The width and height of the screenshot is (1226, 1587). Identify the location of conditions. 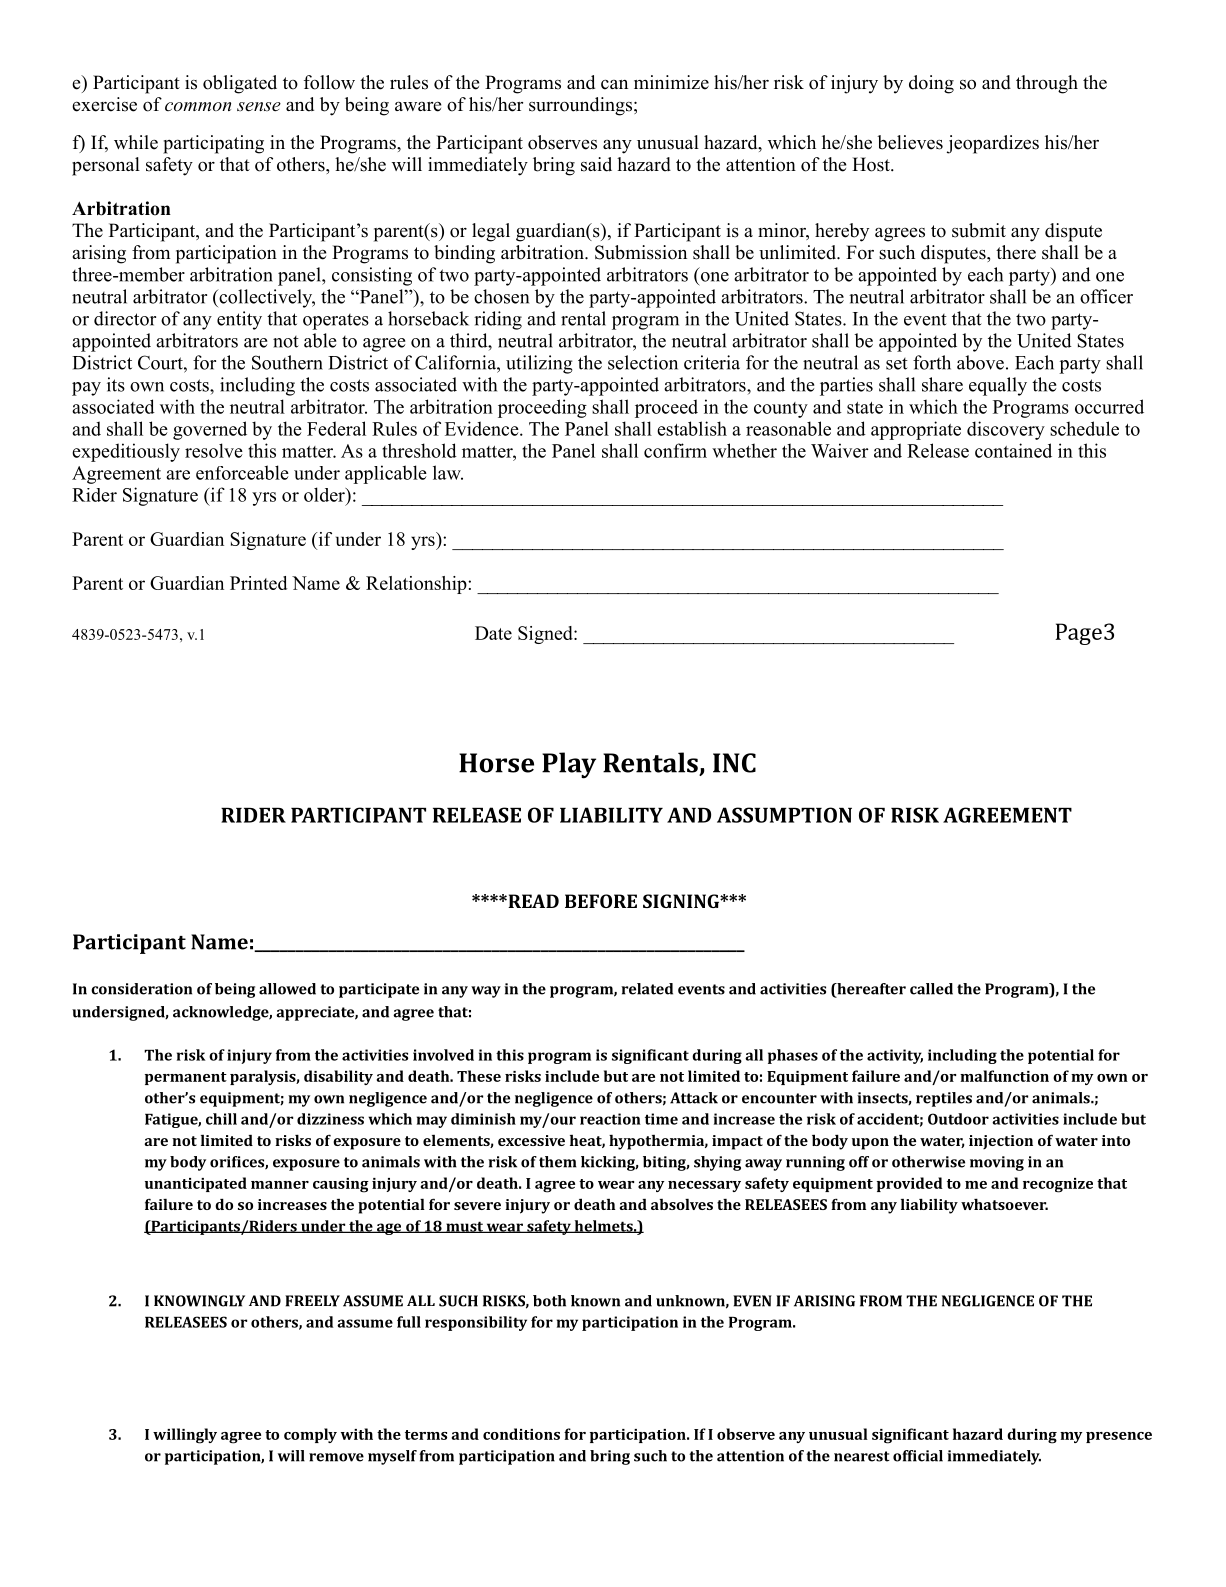
(521, 1434).
